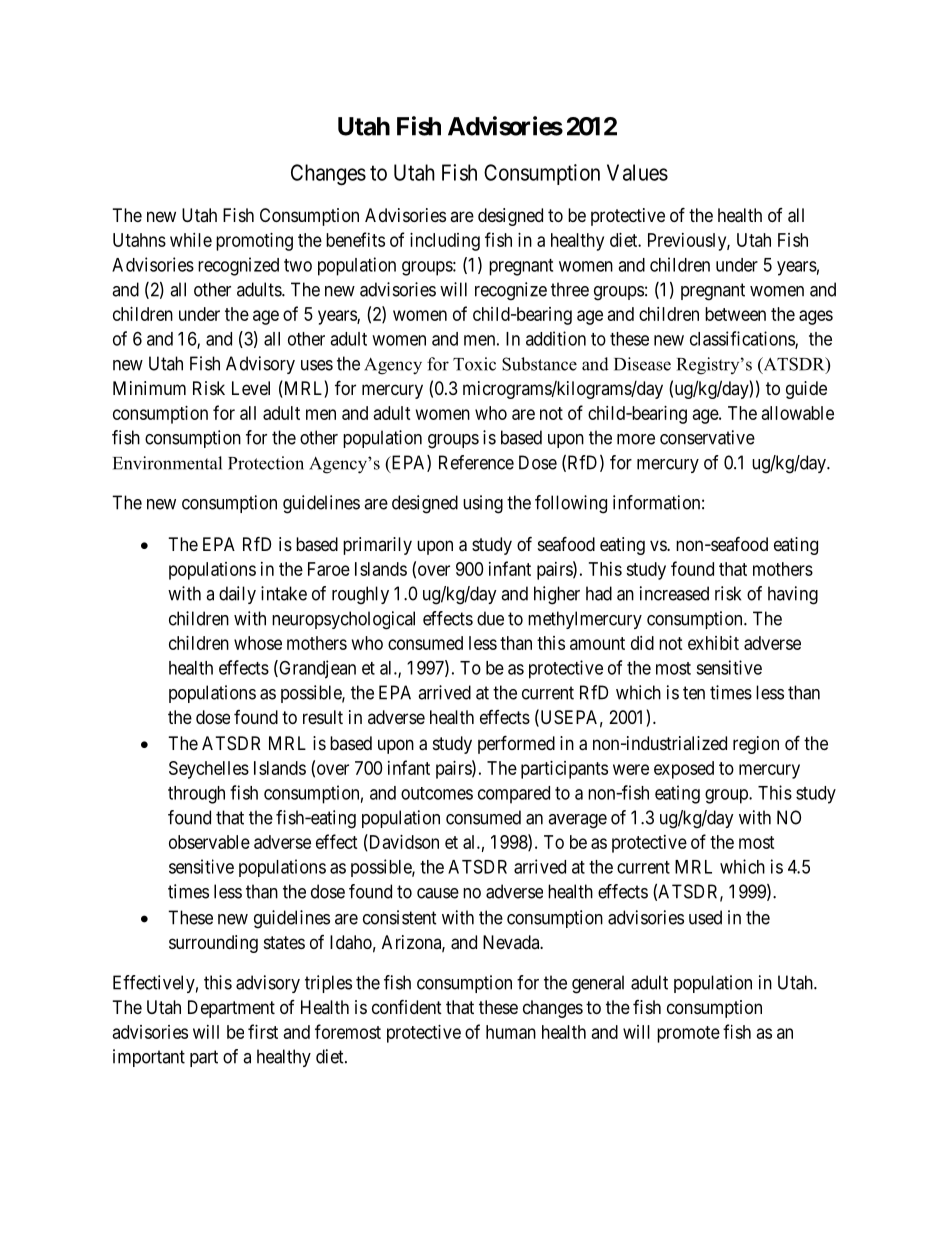 The width and height of the screenshot is (952, 1233). What do you see at coordinates (251, 388) in the screenshot?
I see `Level` at bounding box center [251, 388].
